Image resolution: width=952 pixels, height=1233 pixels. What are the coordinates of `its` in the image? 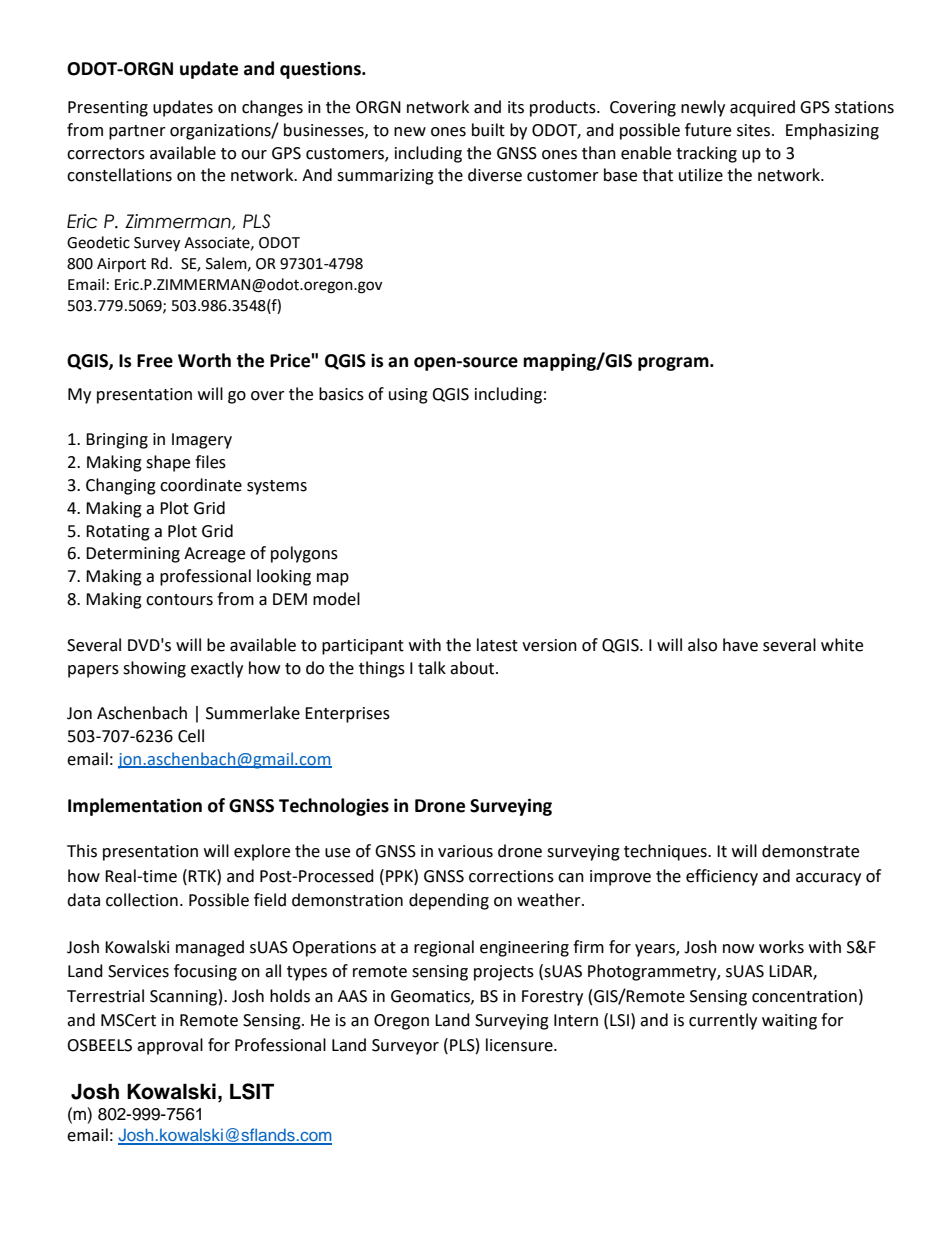 It's located at (516, 107).
